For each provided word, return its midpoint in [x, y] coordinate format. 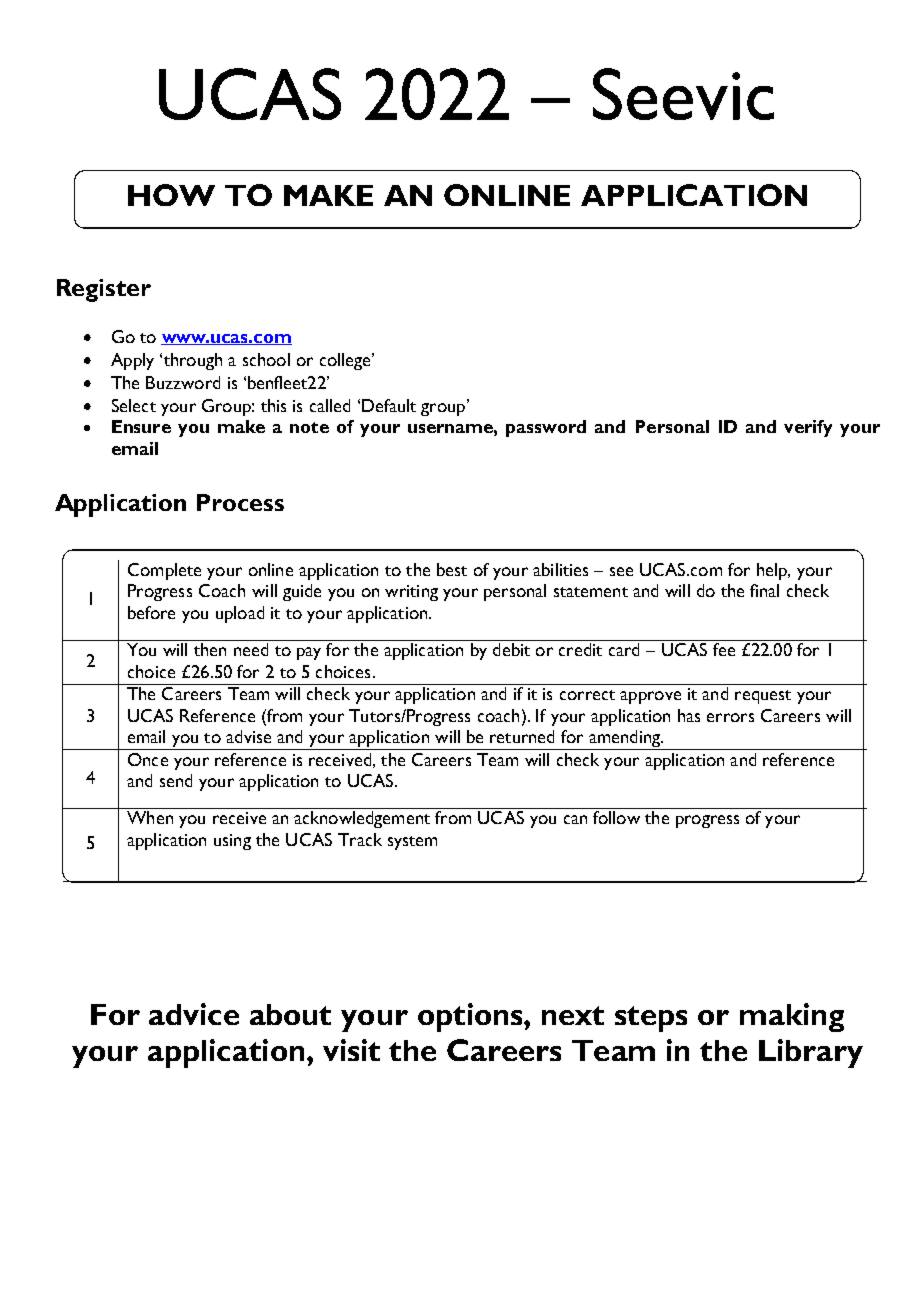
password [546, 428]
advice [194, 1014]
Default [389, 405]
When [150, 817]
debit [511, 649]
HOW [171, 195]
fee [724, 649]
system [412, 843]
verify [808, 428]
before [151, 612]
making [792, 1017]
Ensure [141, 426]
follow [616, 817]
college [346, 361]
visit [351, 1050]
